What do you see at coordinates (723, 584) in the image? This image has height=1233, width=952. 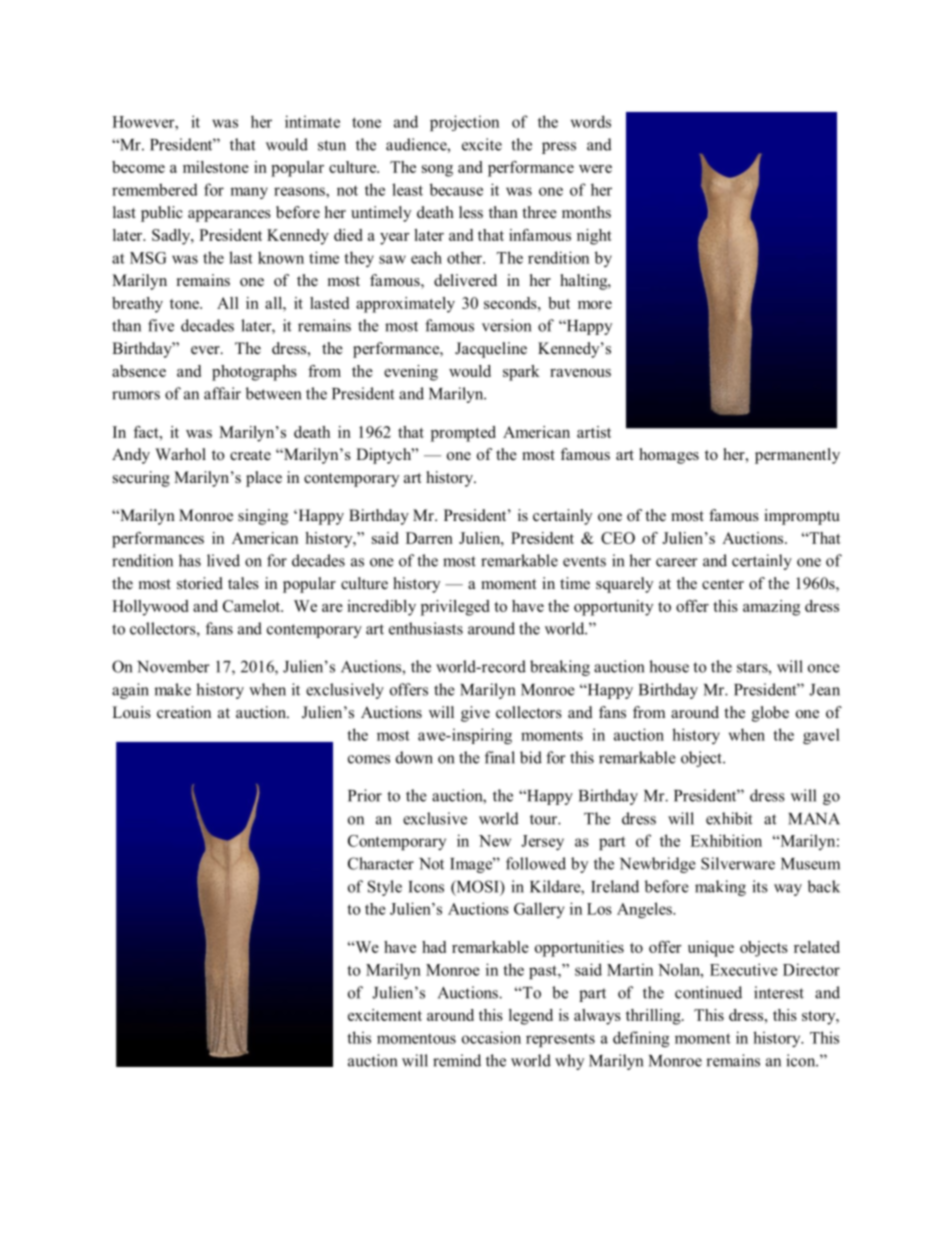 I see `center` at bounding box center [723, 584].
